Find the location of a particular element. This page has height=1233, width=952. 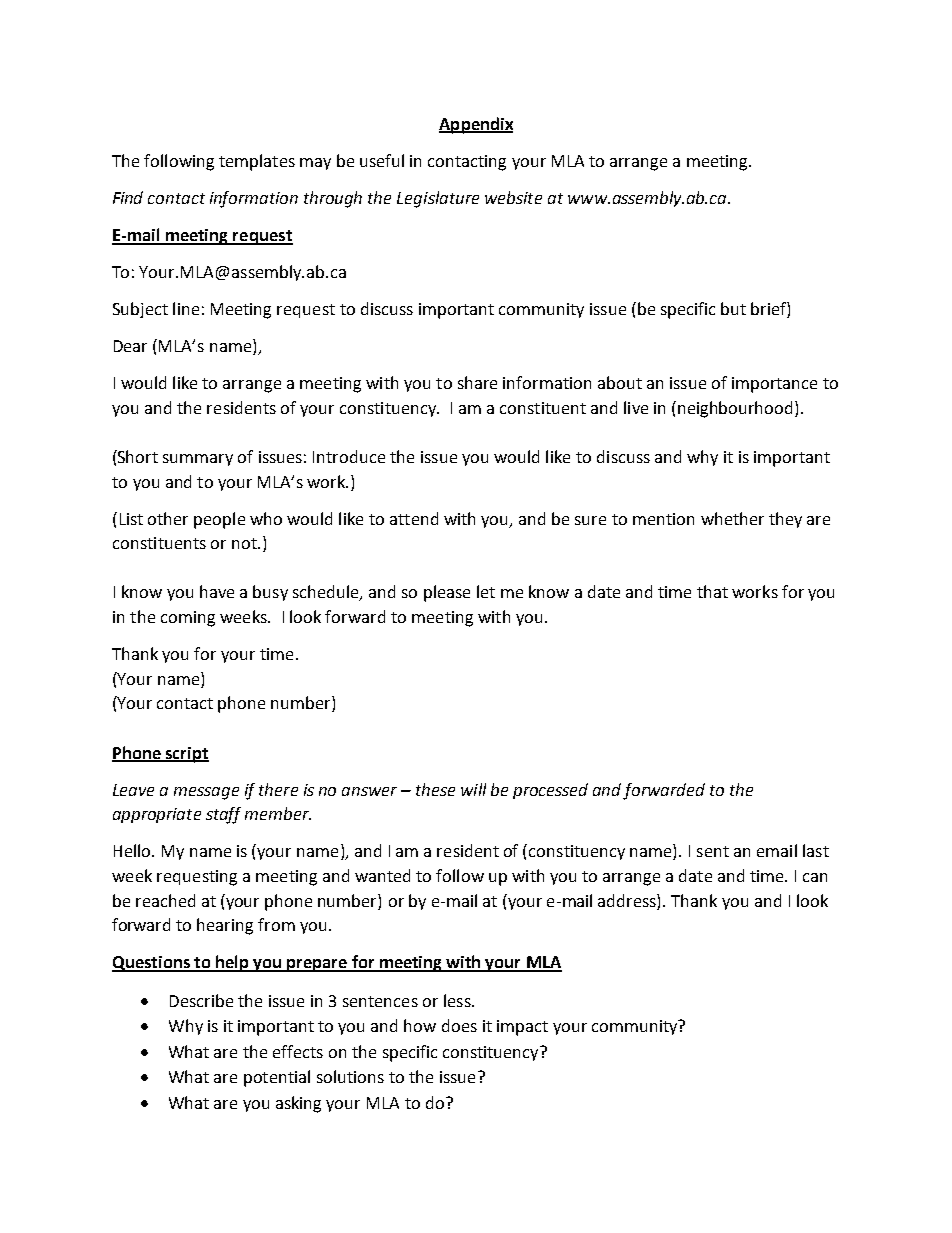

that is located at coordinates (712, 591).
